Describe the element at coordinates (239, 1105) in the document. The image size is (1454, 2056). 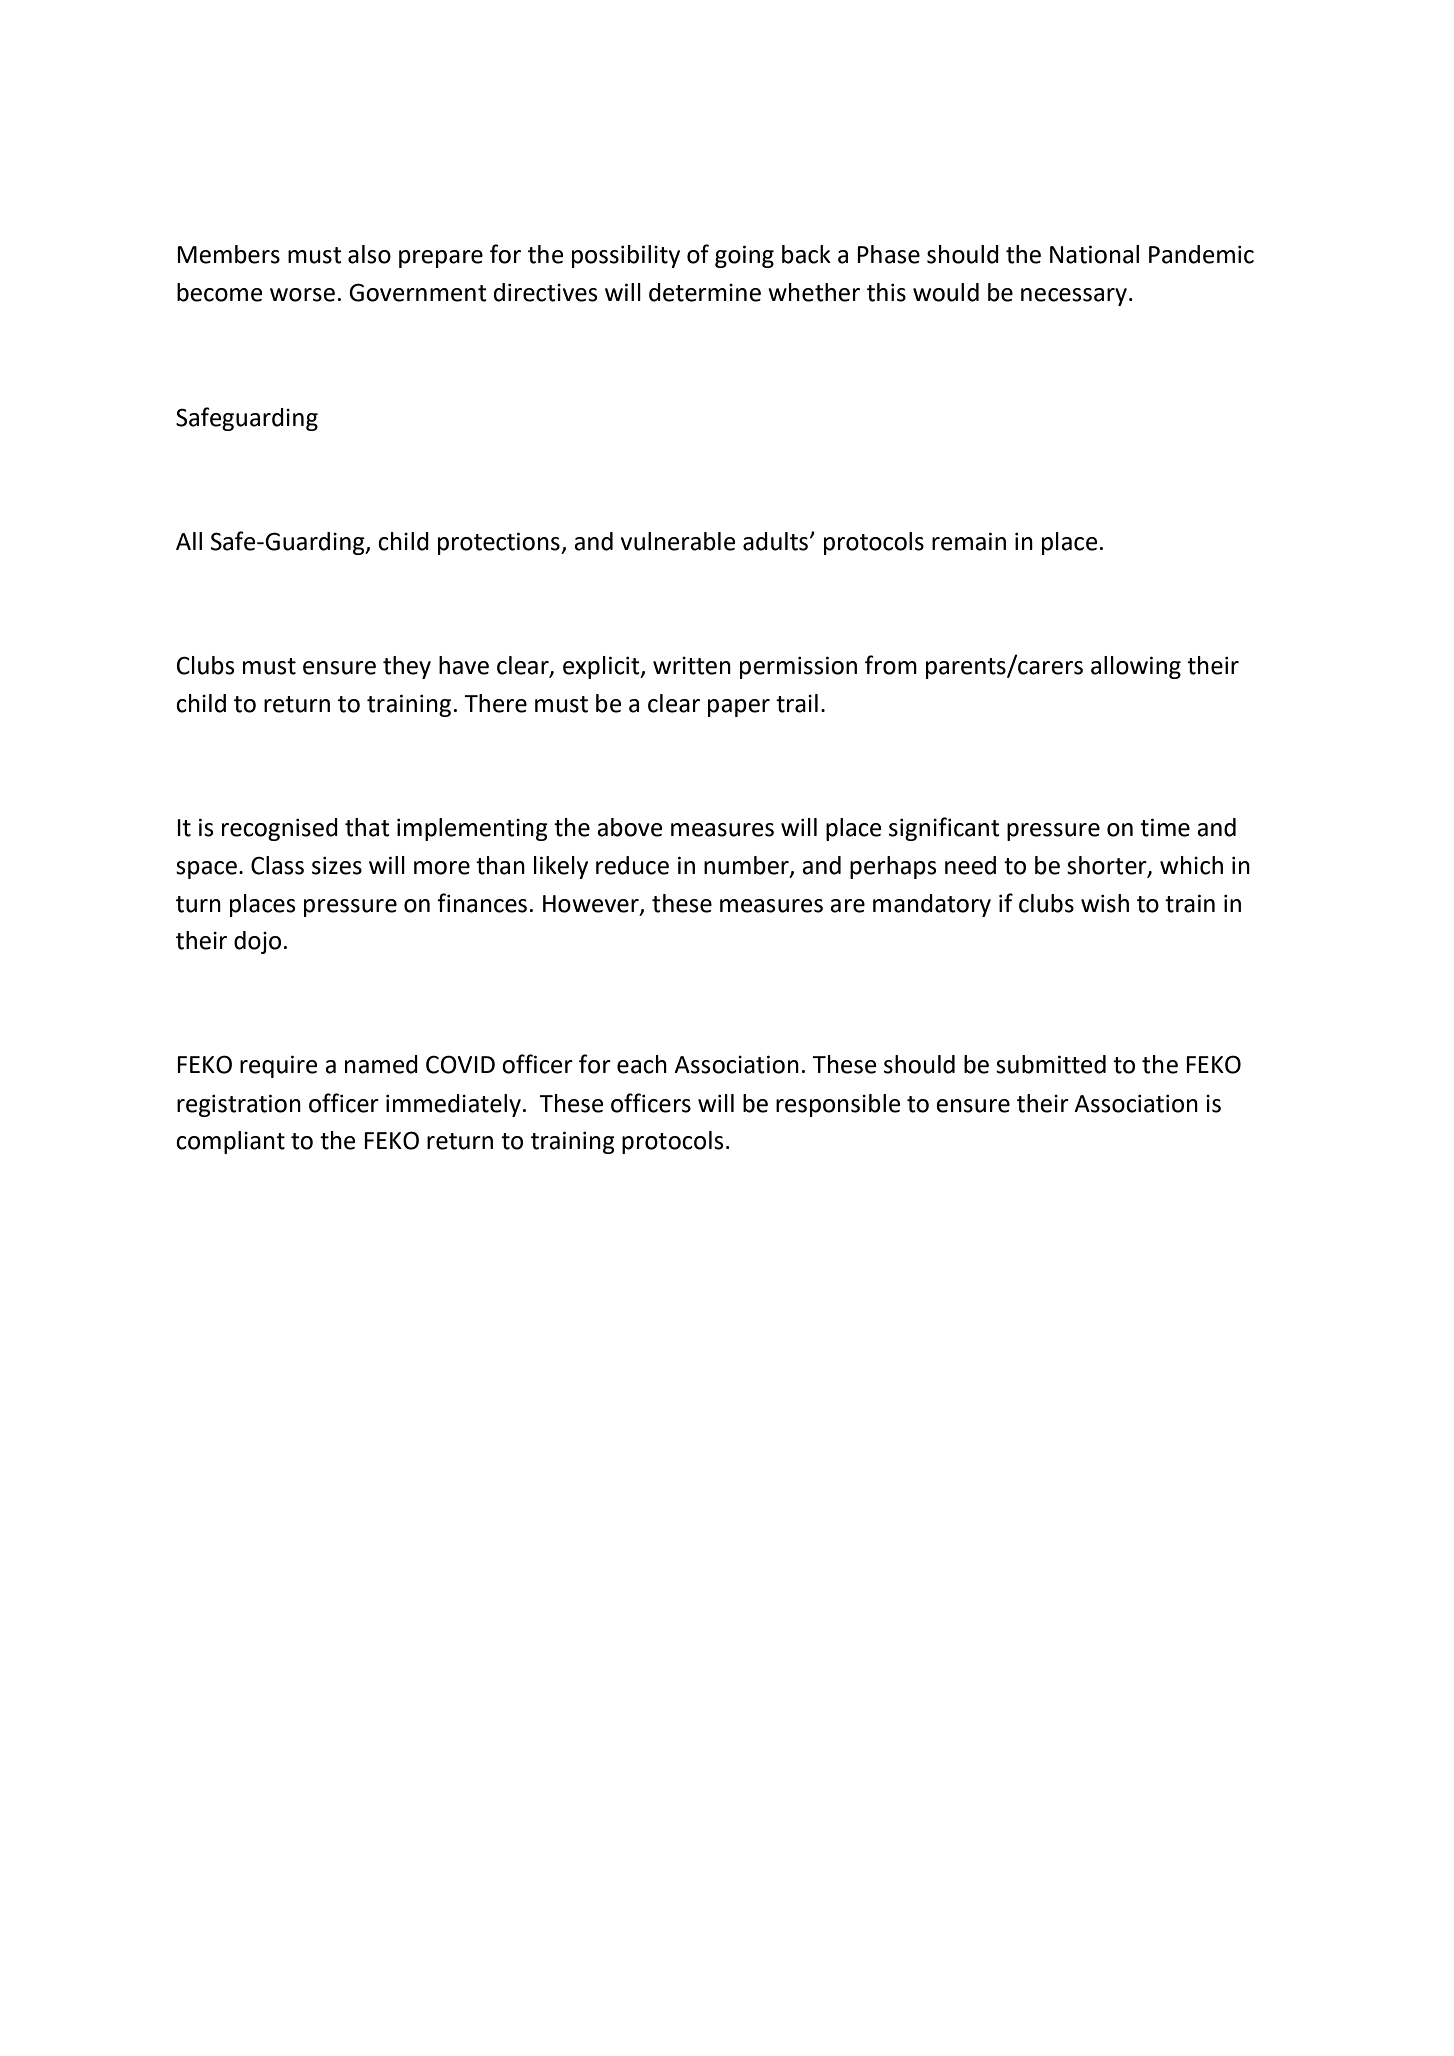
I see `registration` at that location.
